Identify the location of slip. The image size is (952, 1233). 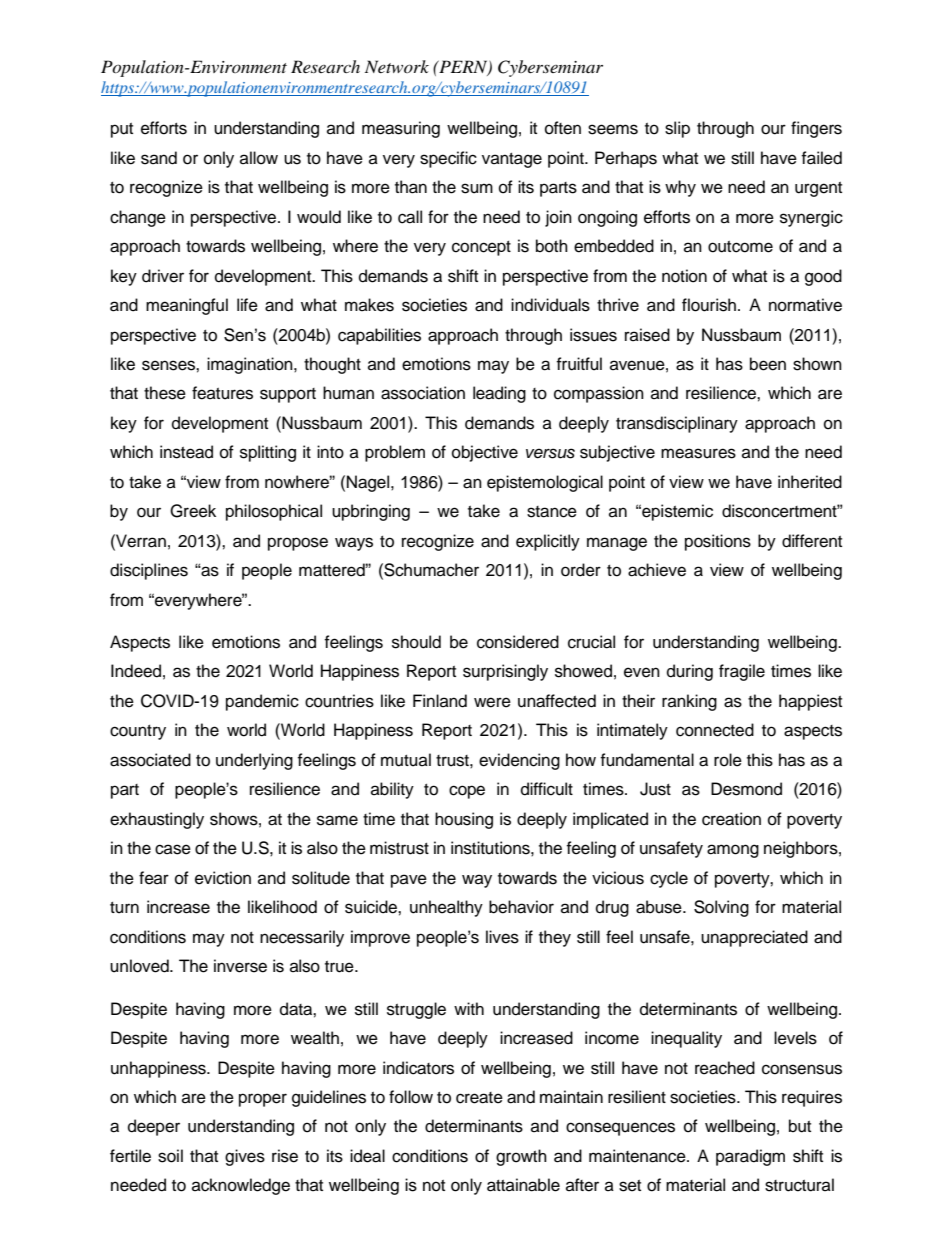
(677, 129).
